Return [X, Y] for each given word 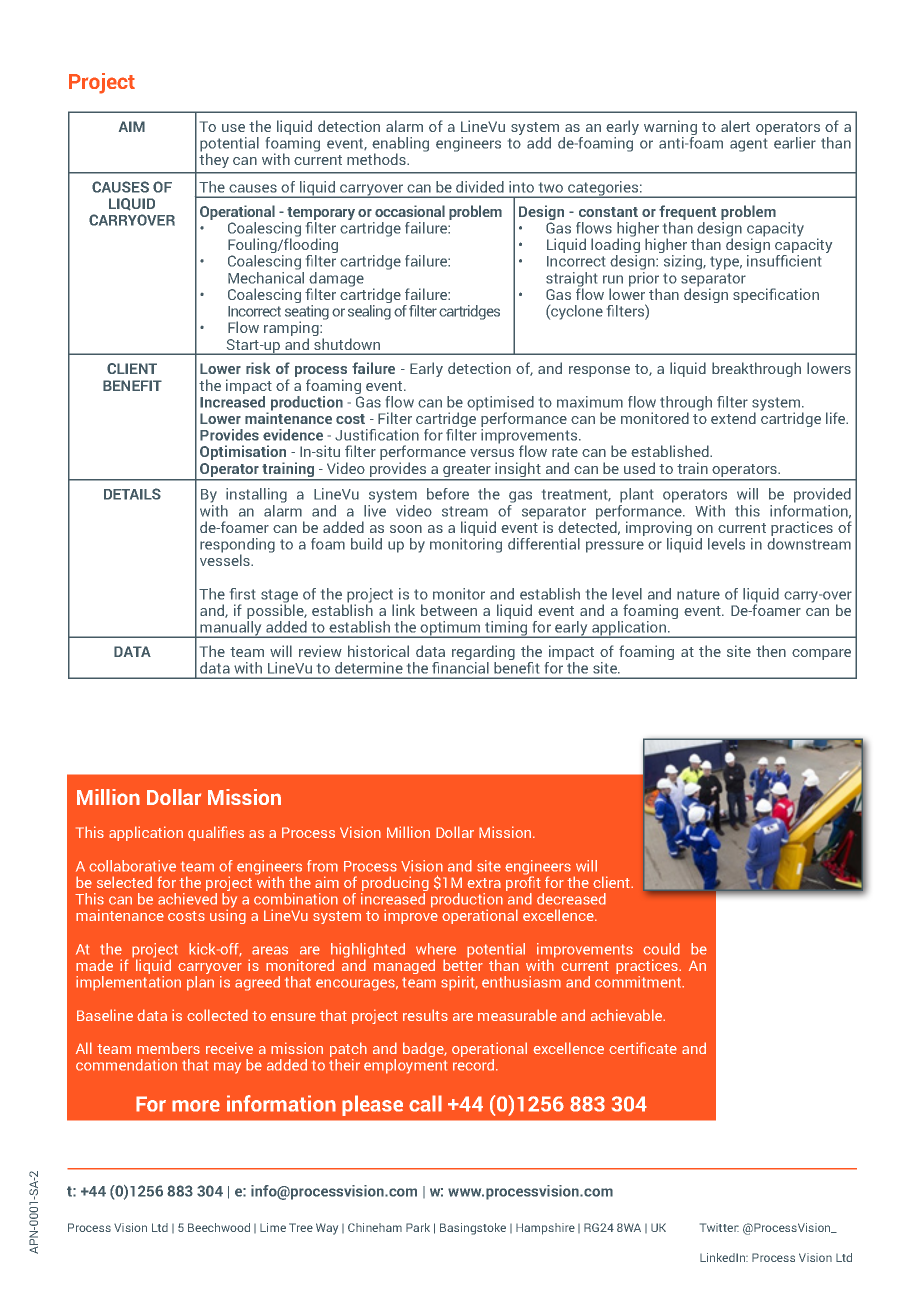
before [448, 494]
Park [418, 1227]
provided [822, 495]
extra [484, 883]
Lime [273, 1227]
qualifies [216, 833]
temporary [321, 215]
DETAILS [132, 494]
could [661, 949]
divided [480, 187]
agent [748, 145]
